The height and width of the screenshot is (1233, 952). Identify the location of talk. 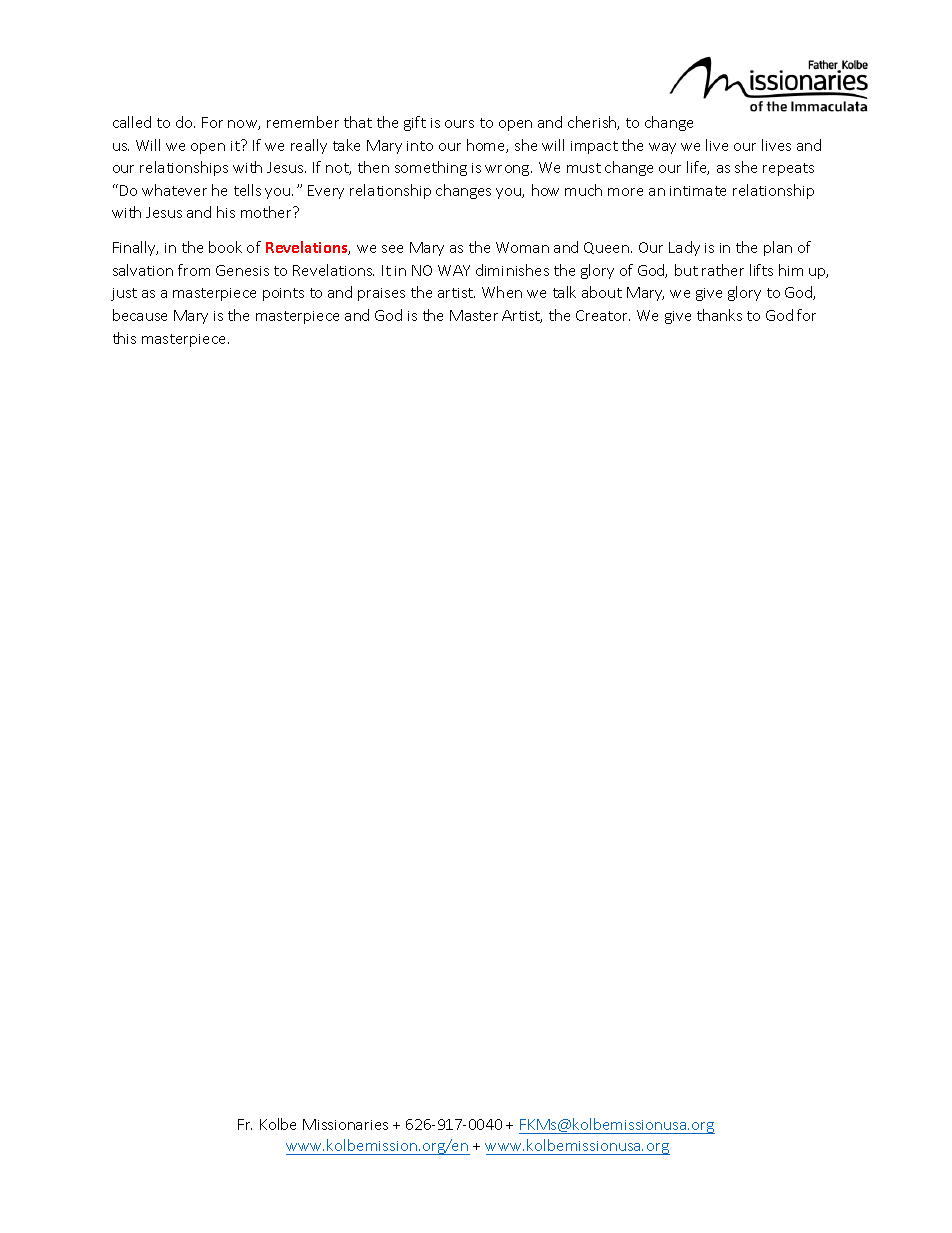
(564, 292).
